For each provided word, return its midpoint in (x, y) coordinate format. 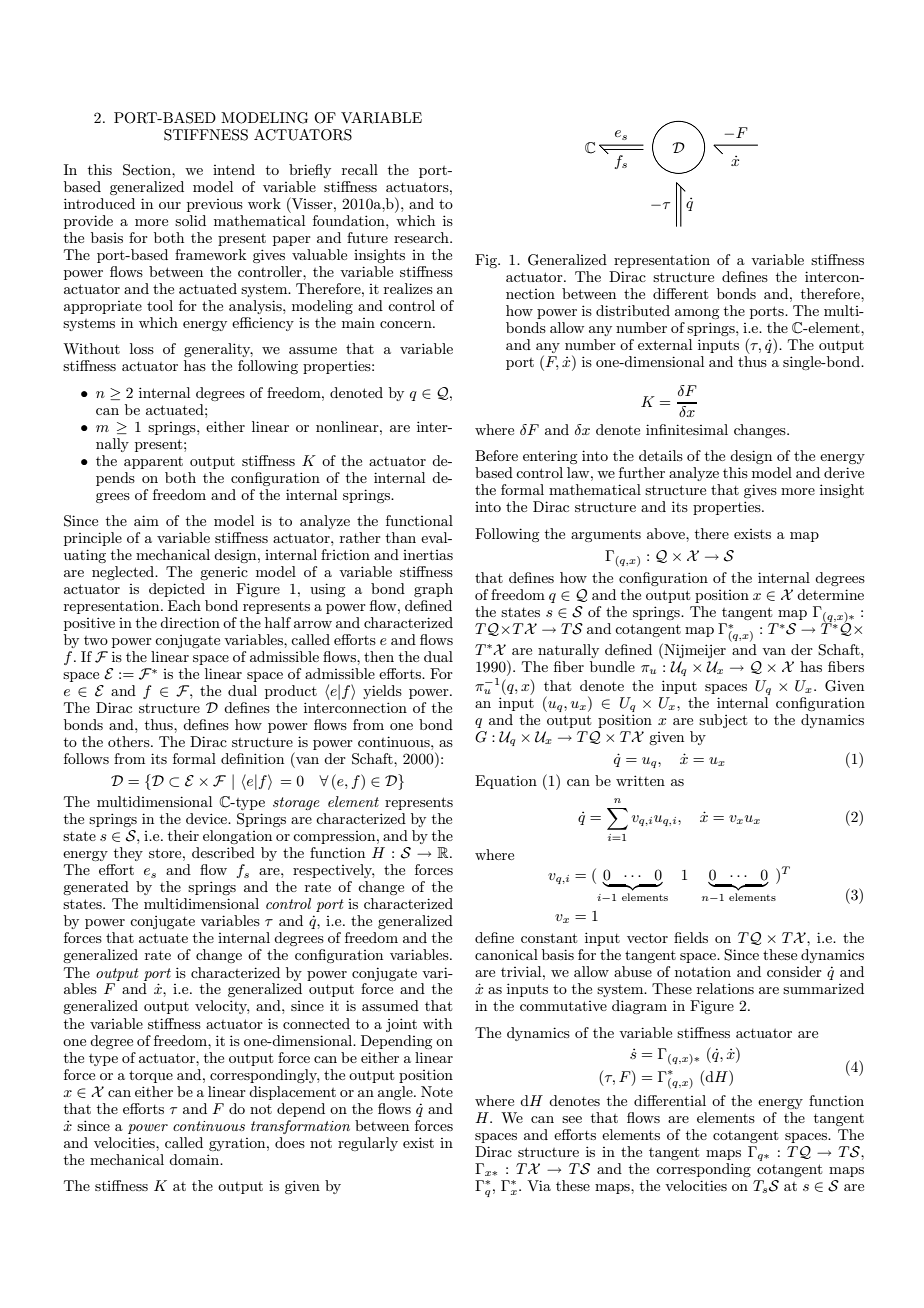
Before (496, 455)
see (572, 1119)
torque (151, 1076)
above (667, 533)
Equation (506, 782)
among (697, 314)
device (208, 818)
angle (396, 1093)
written (640, 780)
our (170, 205)
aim (146, 520)
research (422, 237)
